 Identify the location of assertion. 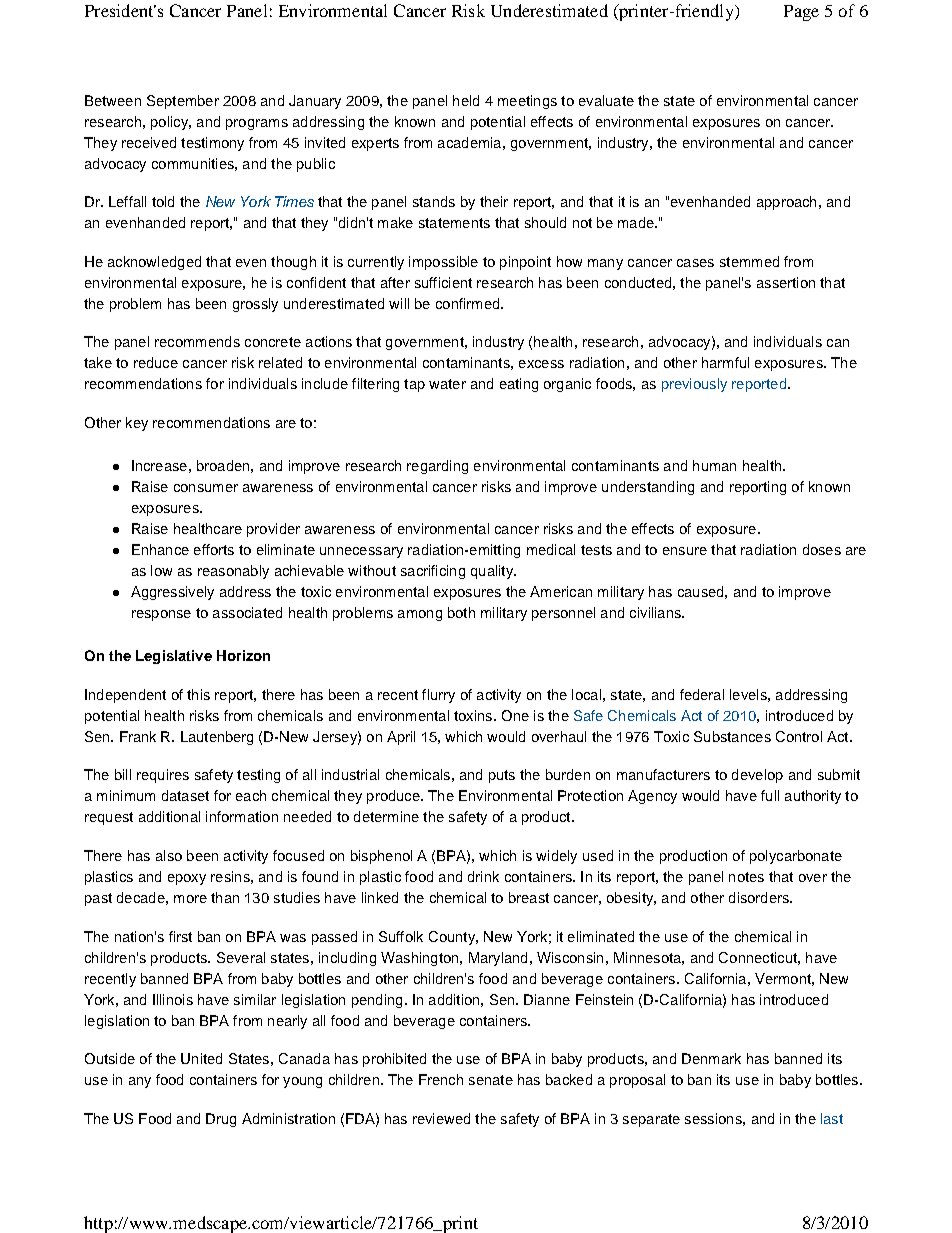
(786, 282).
